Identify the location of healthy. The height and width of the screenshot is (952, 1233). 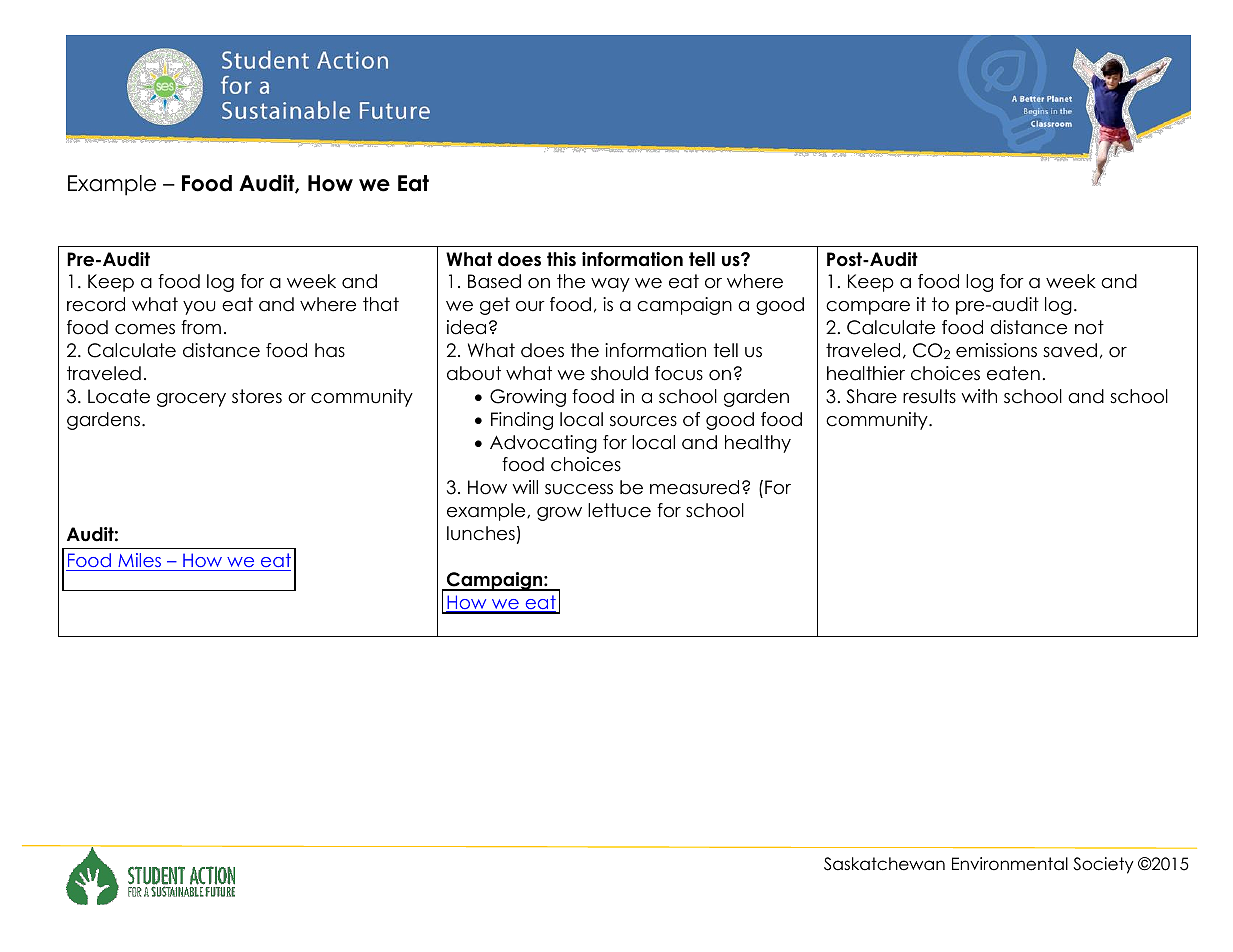
(758, 444).
